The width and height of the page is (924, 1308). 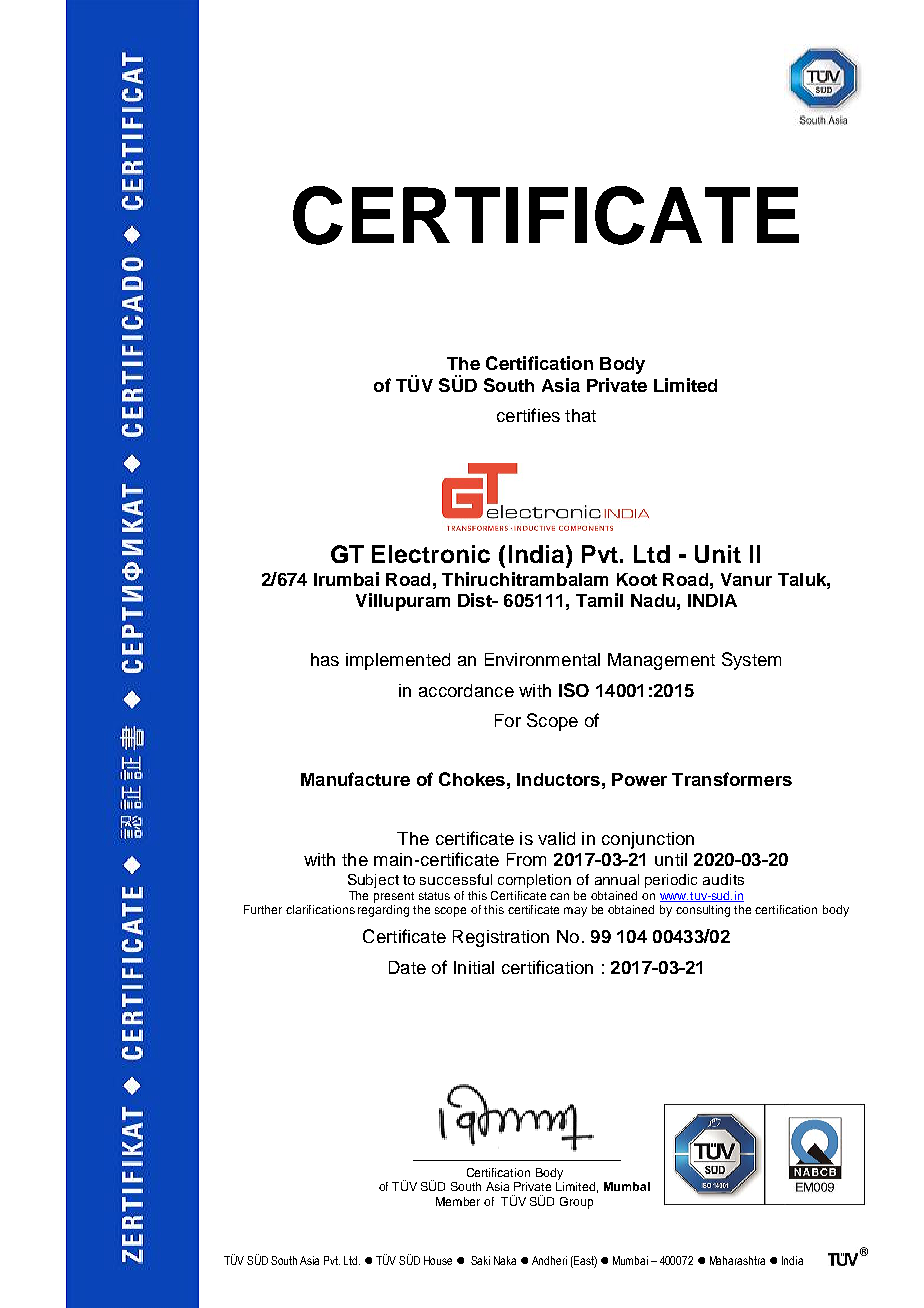 I want to click on Initial, so click(x=474, y=967).
